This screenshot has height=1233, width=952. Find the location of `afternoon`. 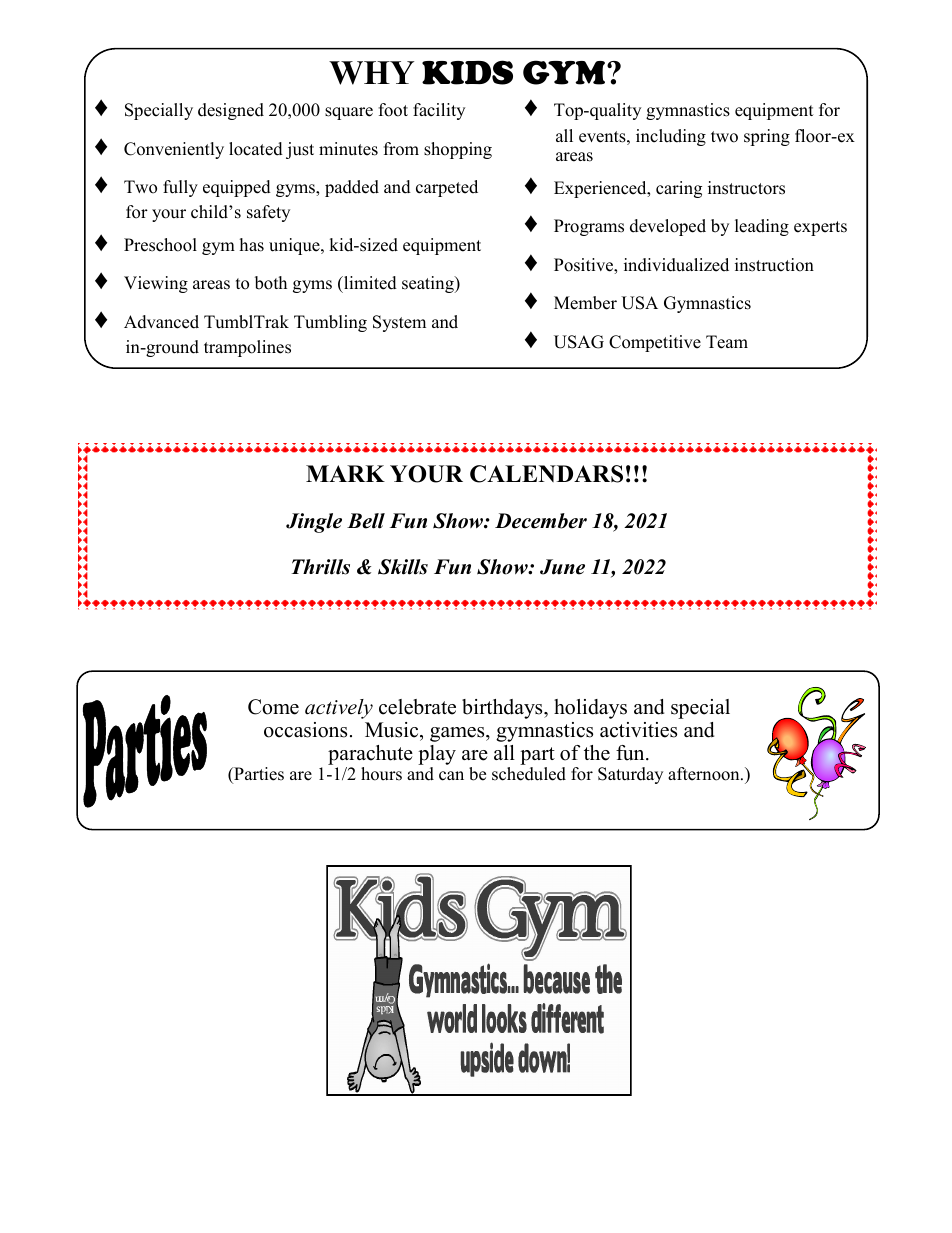

afternoon is located at coordinates (705, 774).
